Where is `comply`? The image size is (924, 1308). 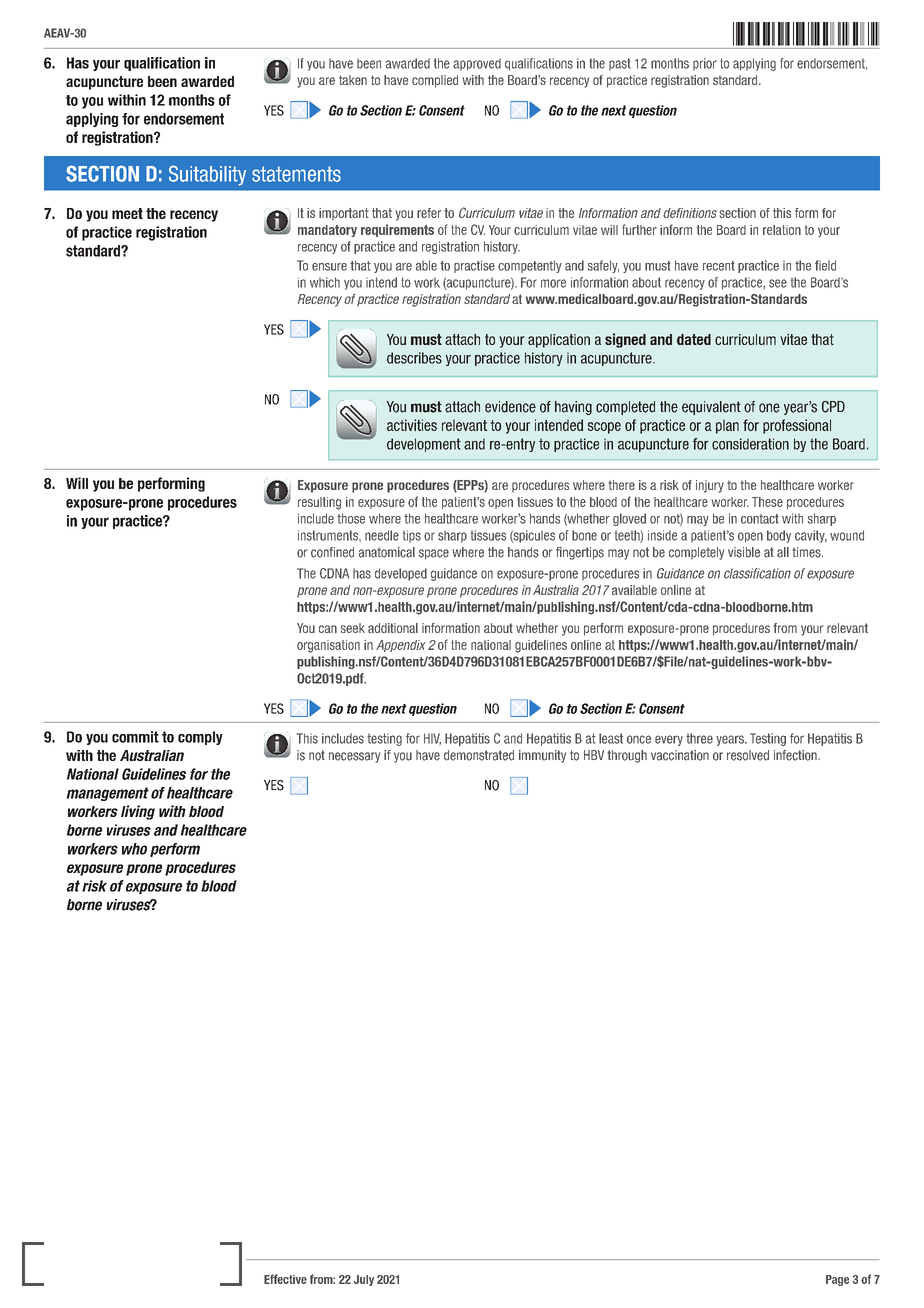
comply is located at coordinates (200, 738).
